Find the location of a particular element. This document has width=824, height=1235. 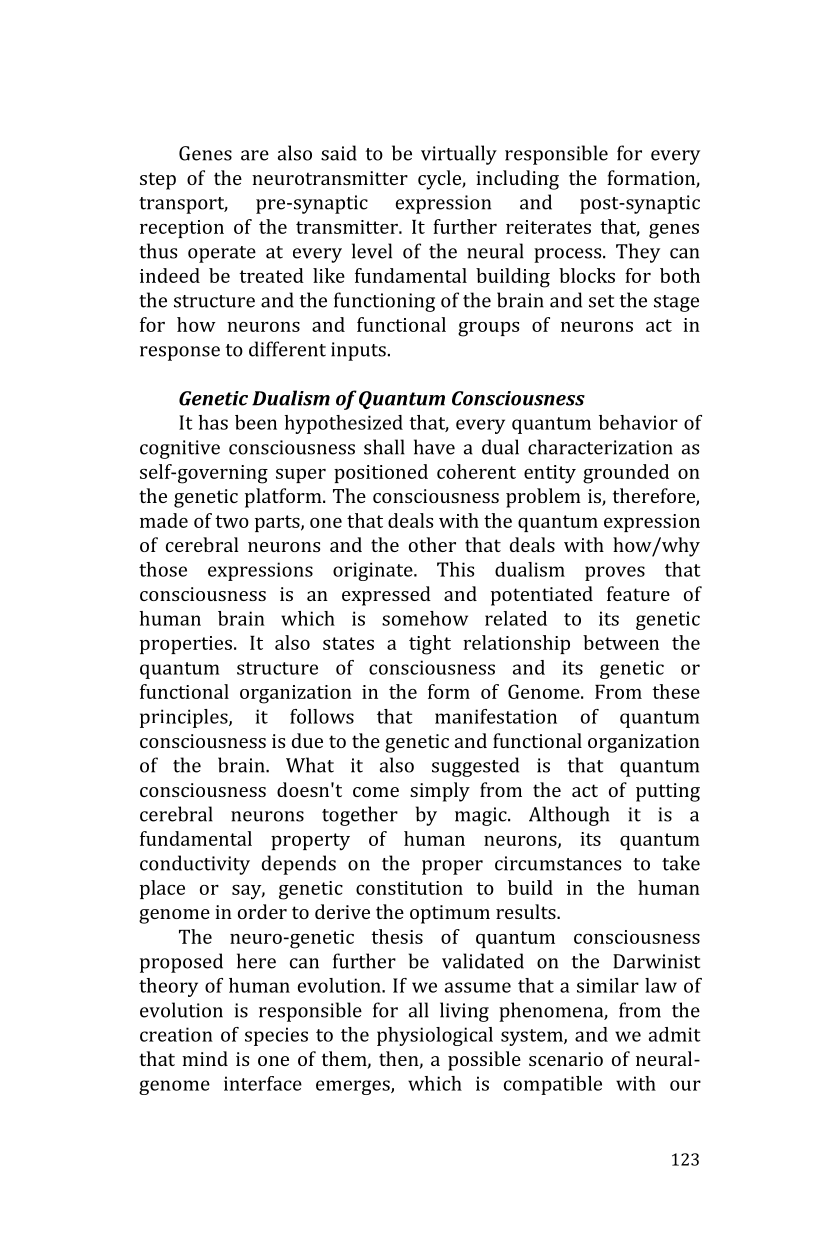

has is located at coordinates (213, 422).
